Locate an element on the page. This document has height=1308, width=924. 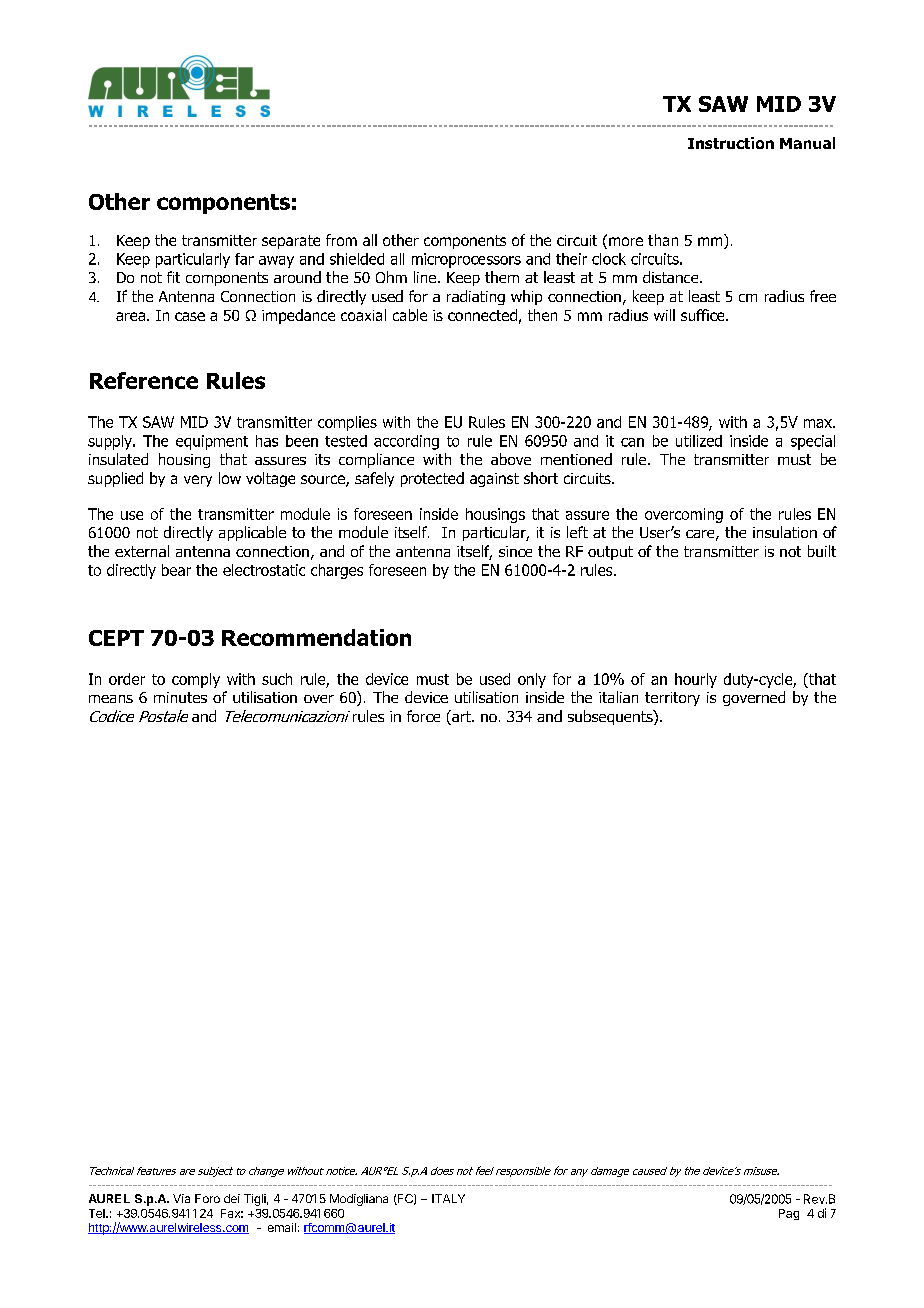
Pag is located at coordinates (789, 1214).
